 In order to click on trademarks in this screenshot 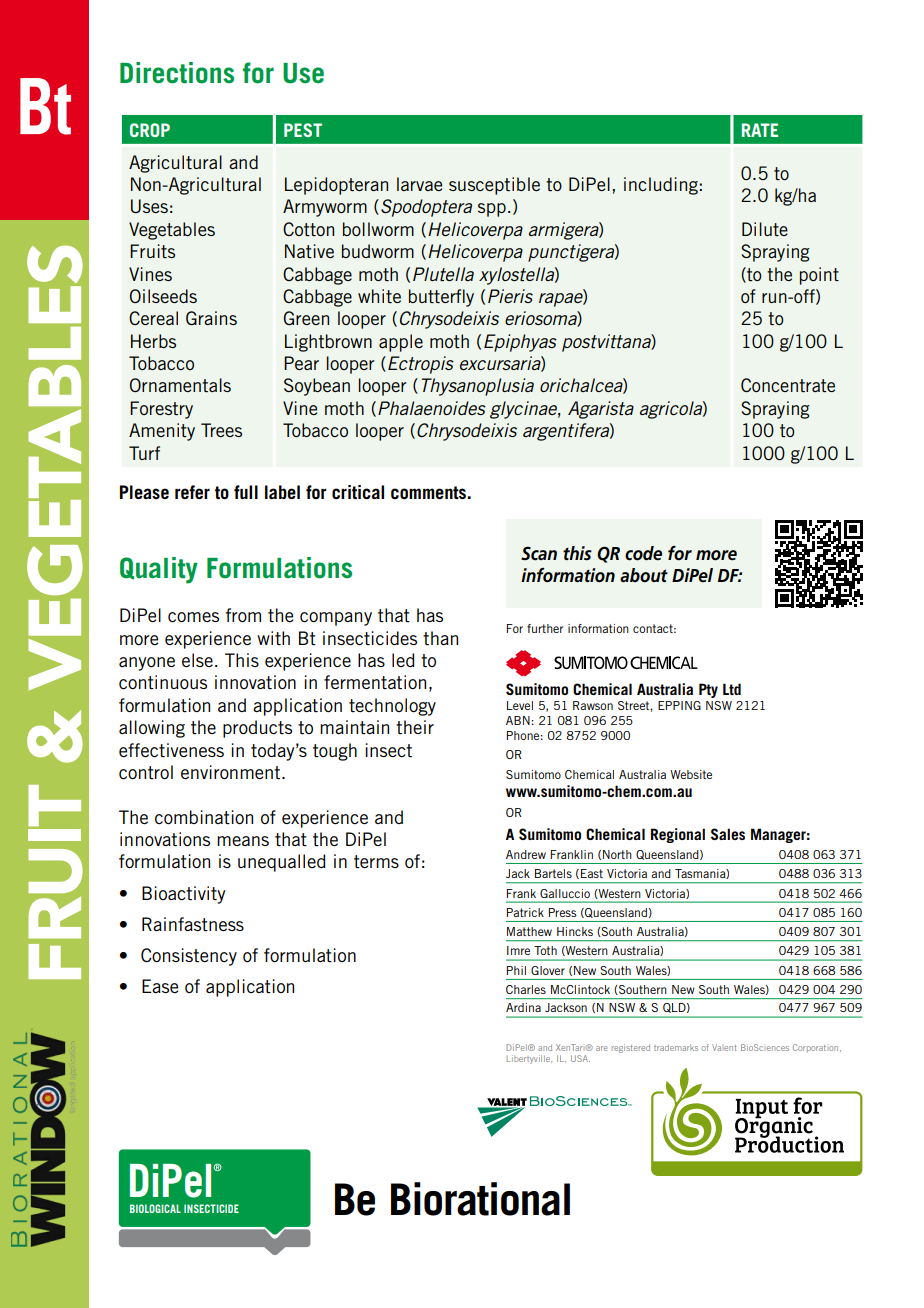, I will do `click(676, 1047)`.
